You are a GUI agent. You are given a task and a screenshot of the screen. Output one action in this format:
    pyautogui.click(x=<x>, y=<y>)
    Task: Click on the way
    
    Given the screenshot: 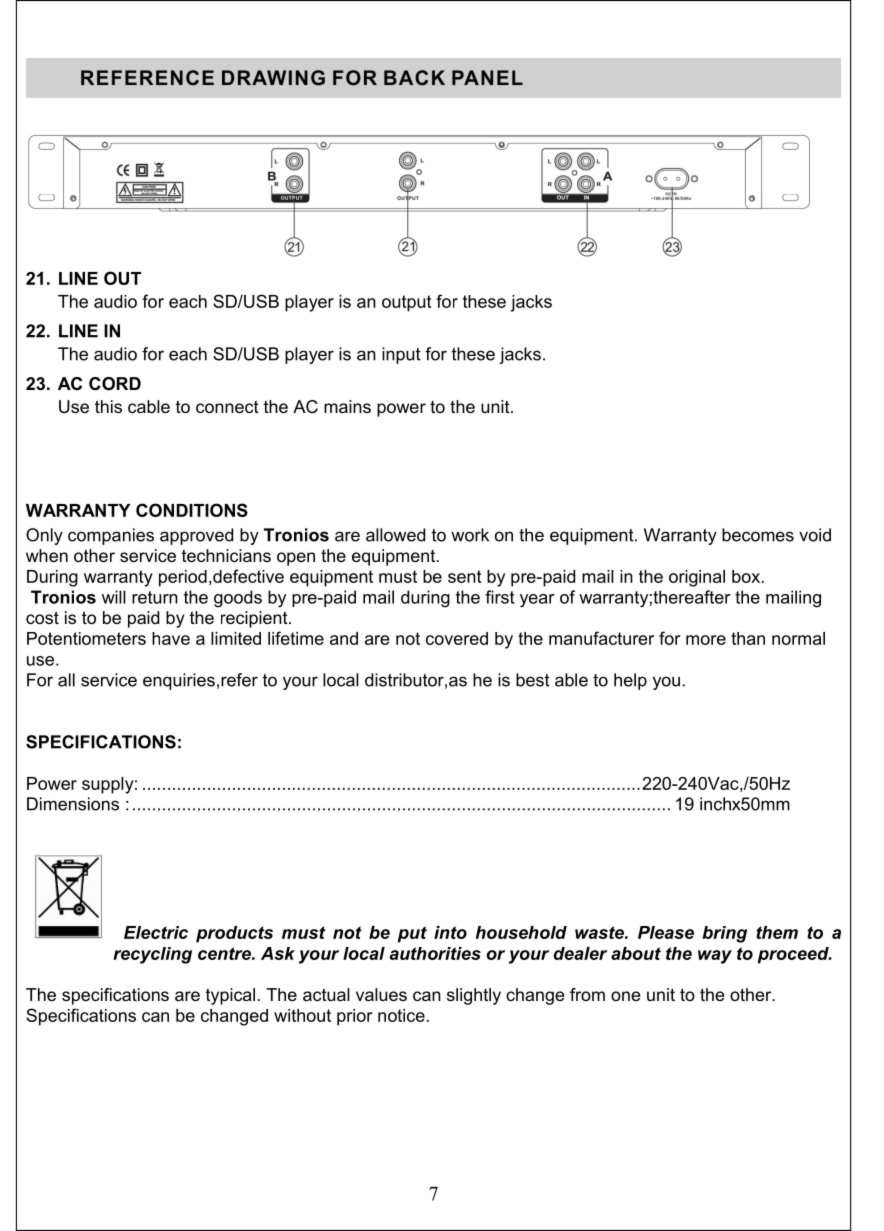 What is the action you would take?
    pyautogui.click(x=715, y=957)
